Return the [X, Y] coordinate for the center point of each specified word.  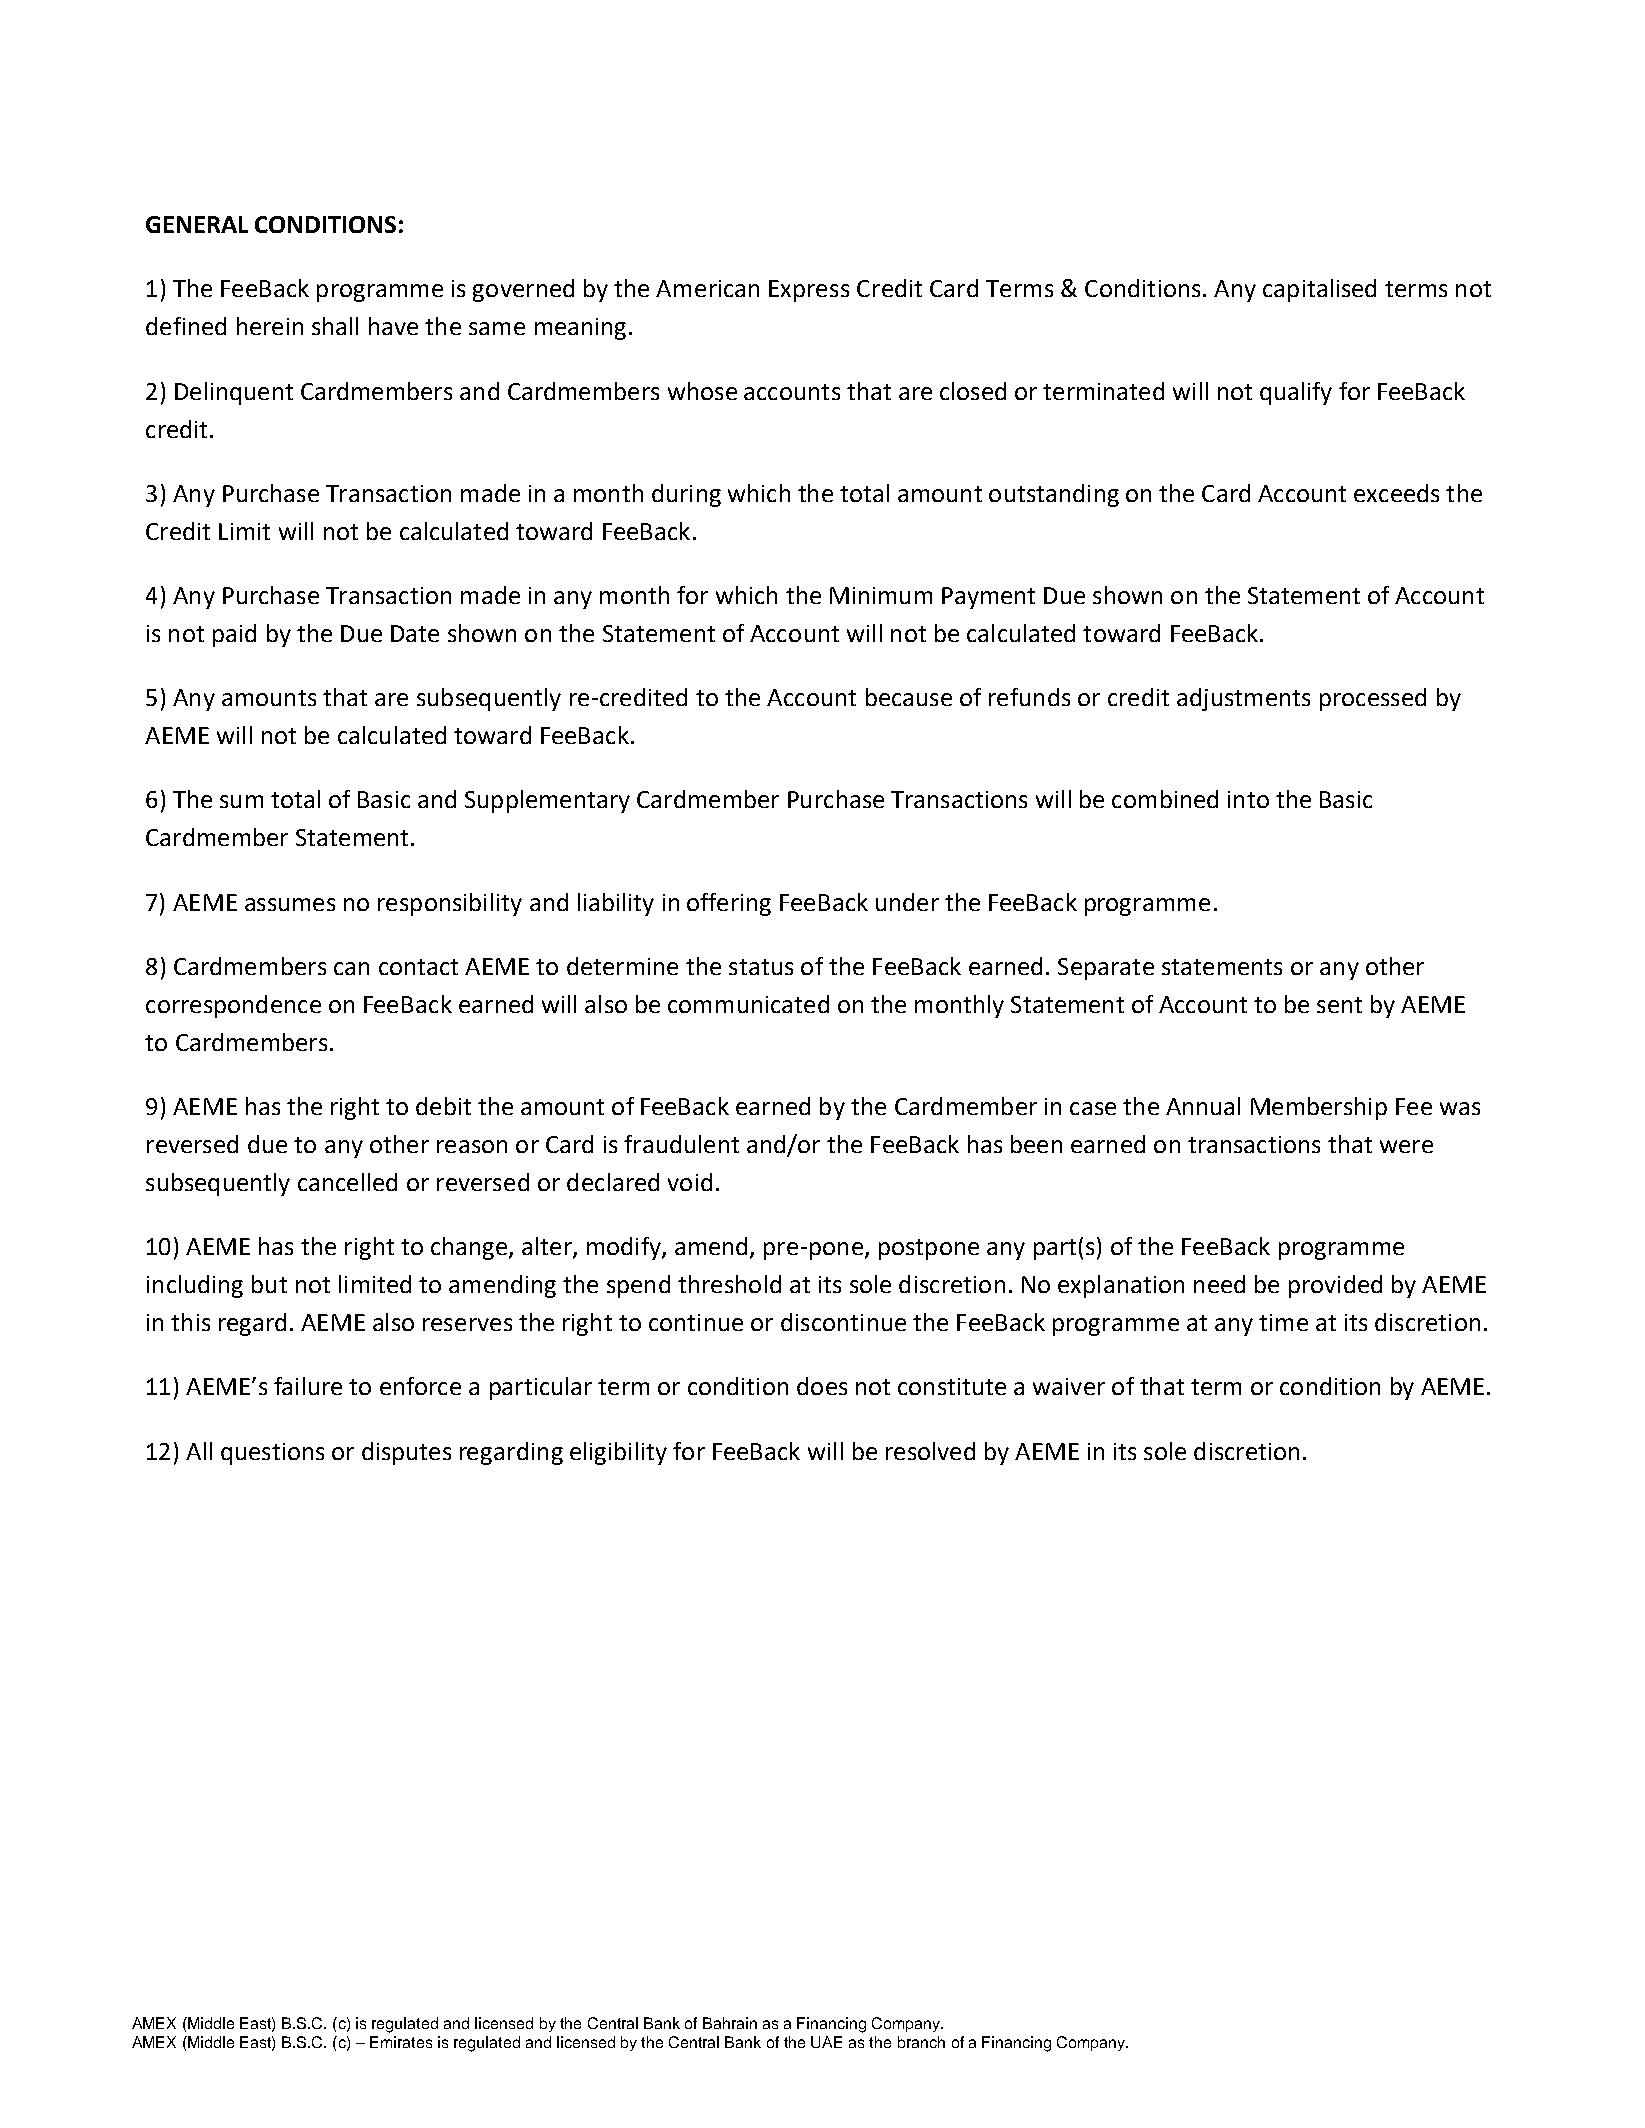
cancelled [347, 1182]
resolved [930, 1451]
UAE [826, 2042]
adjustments [1243, 699]
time [1283, 1322]
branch [921, 2042]
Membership [1319, 1108]
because [909, 697]
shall [335, 326]
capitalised [1319, 290]
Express [809, 291]
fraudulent [681, 1144]
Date [415, 633]
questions [272, 1454]
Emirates [401, 2042]
